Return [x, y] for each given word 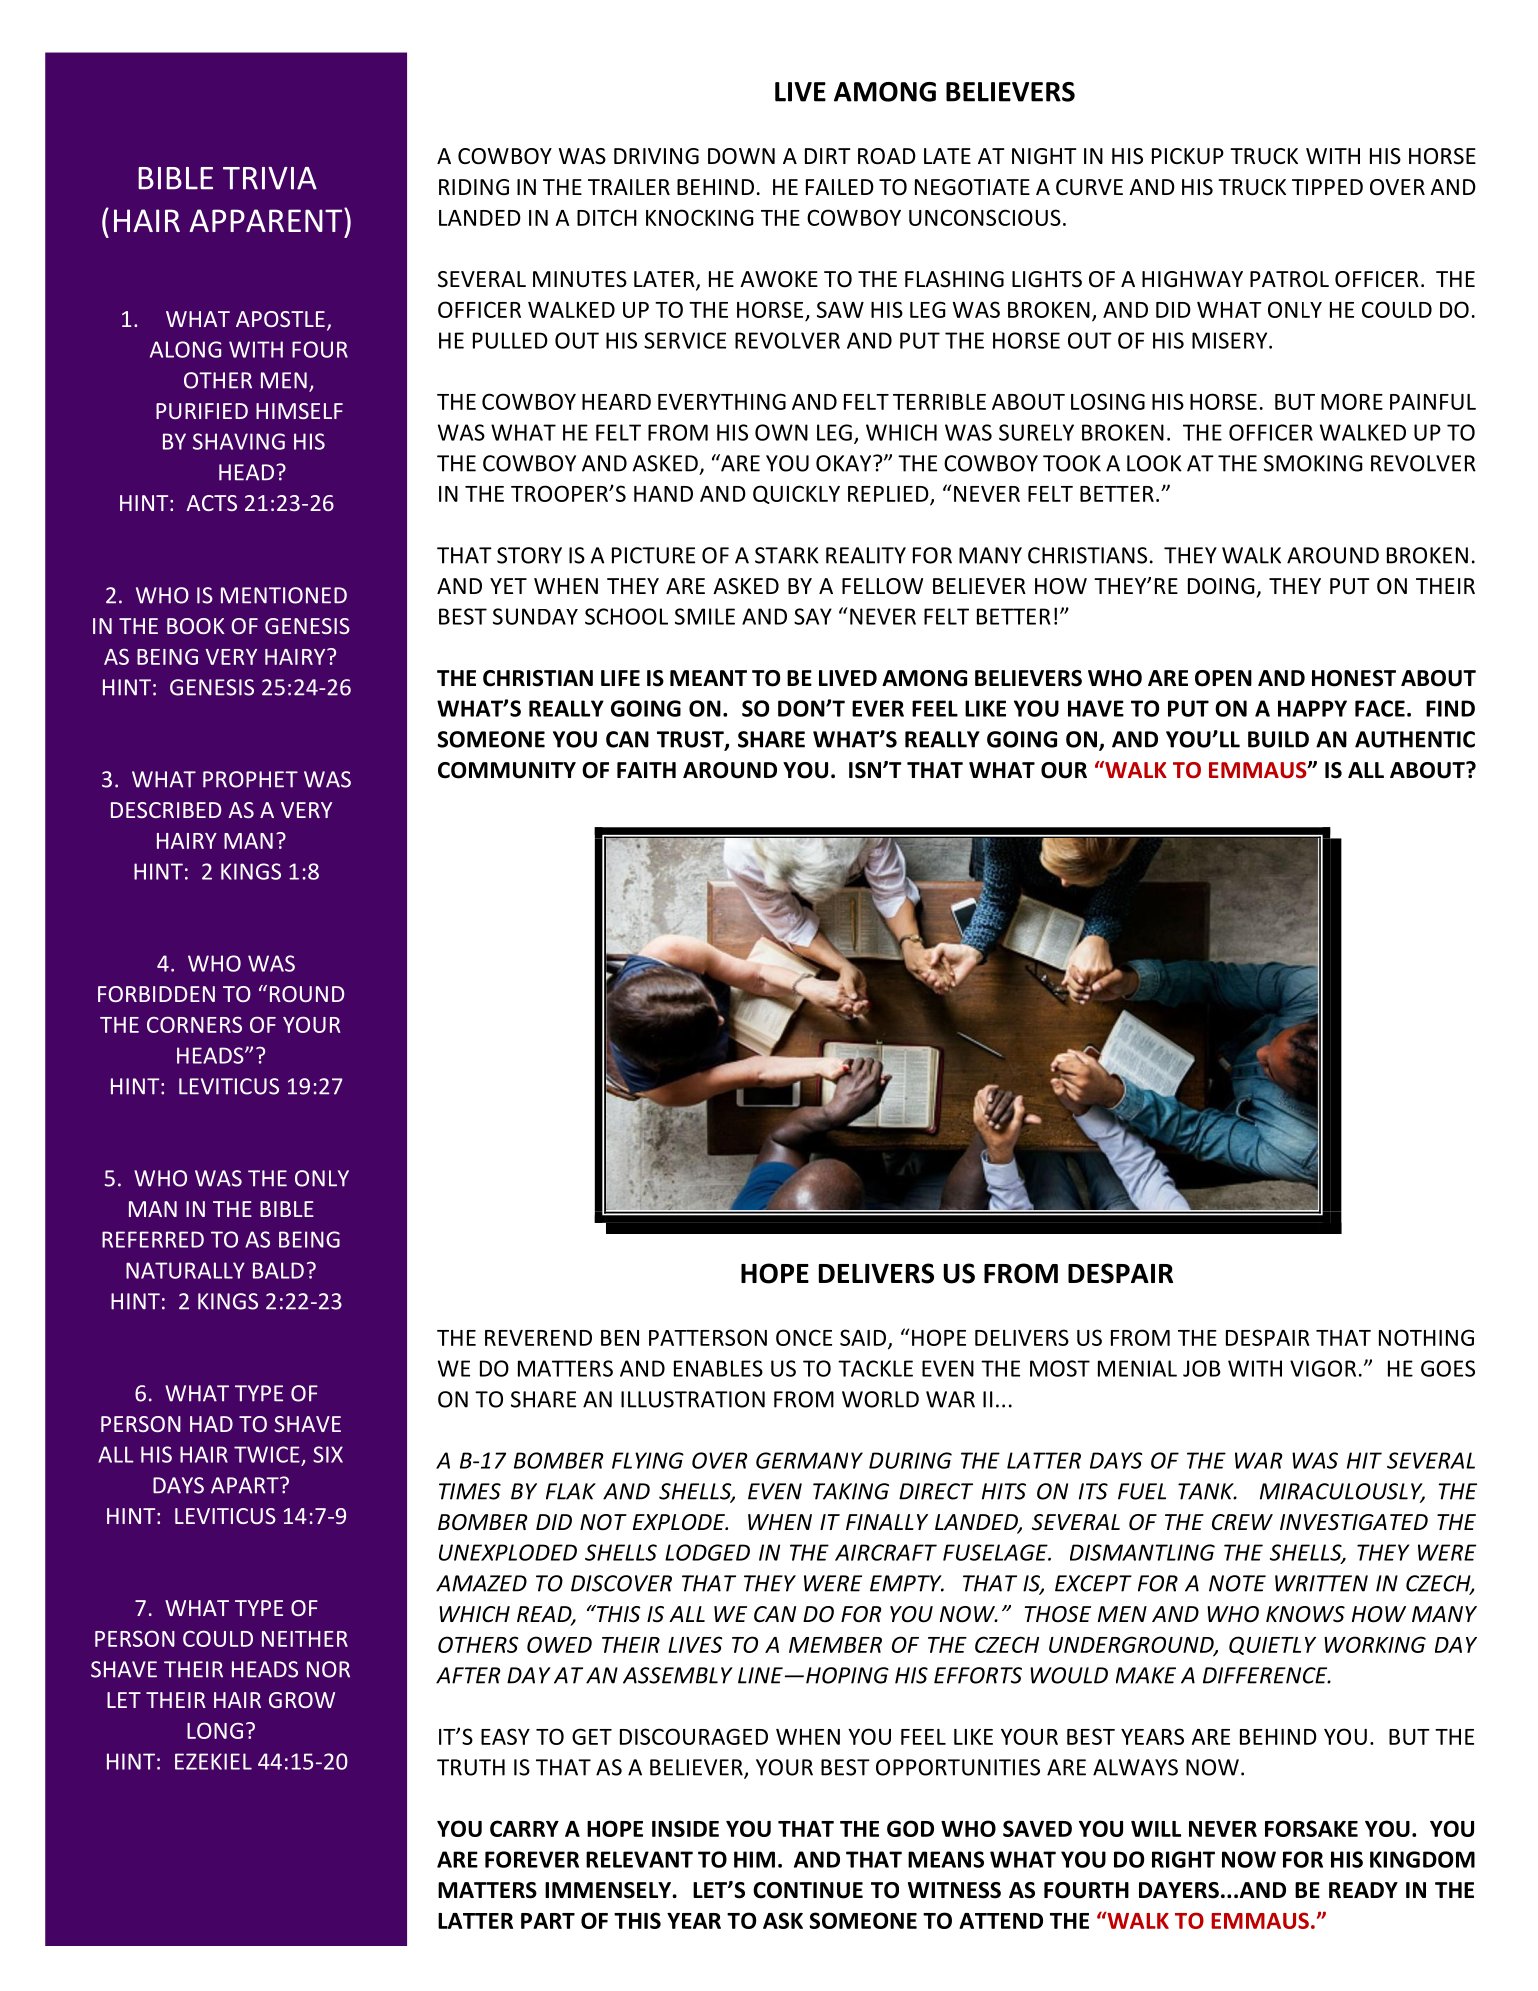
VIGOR [1323, 1368]
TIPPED [1327, 187]
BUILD [1278, 739]
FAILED [840, 187]
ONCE [804, 1337]
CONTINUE [808, 1890]
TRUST [691, 740]
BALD [278, 1270]
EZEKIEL [213, 1761]
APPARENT [267, 220]
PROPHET [250, 779]
